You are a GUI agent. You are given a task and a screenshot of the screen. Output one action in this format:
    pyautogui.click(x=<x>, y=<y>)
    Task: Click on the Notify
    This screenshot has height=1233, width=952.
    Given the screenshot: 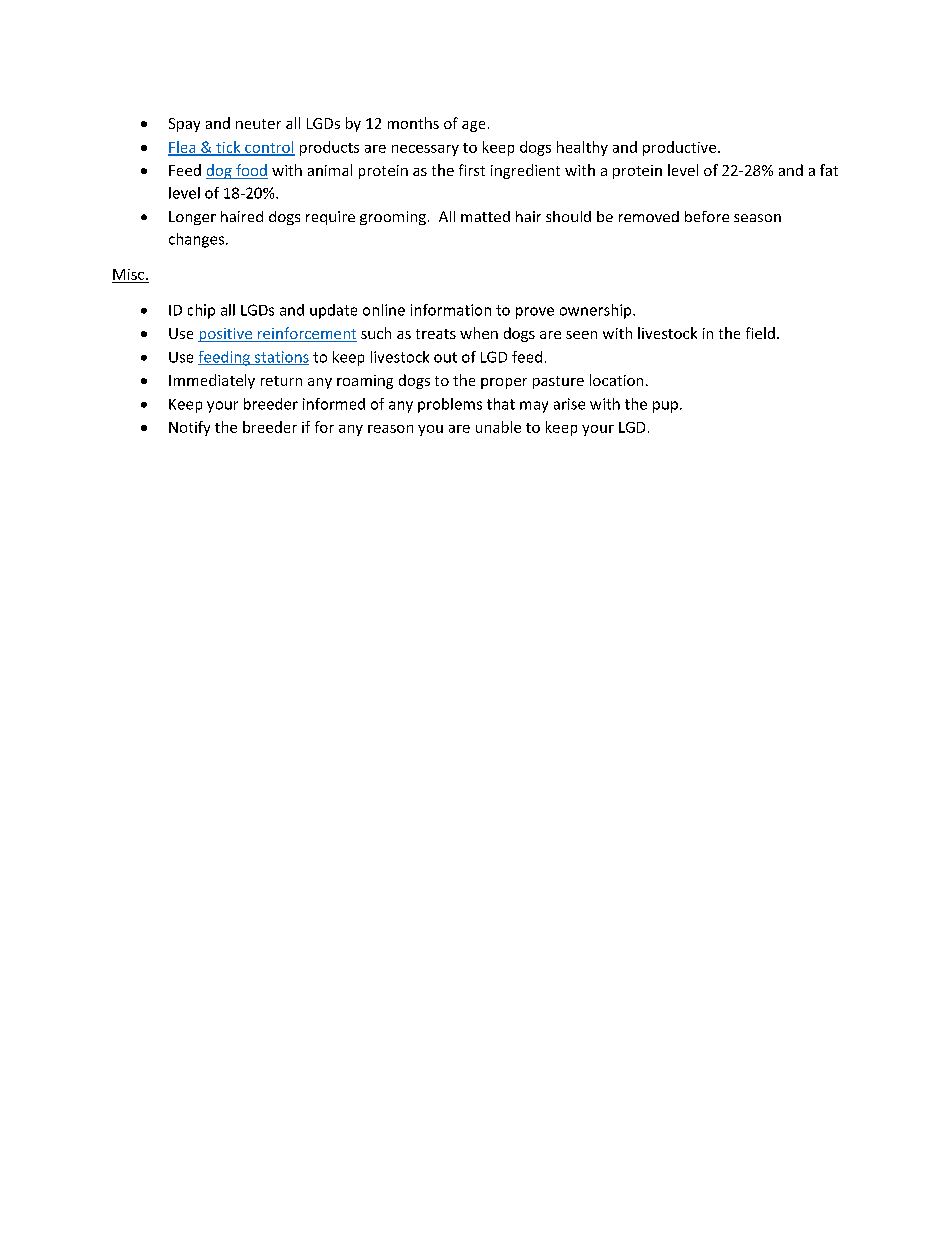 What is the action you would take?
    pyautogui.click(x=189, y=428)
